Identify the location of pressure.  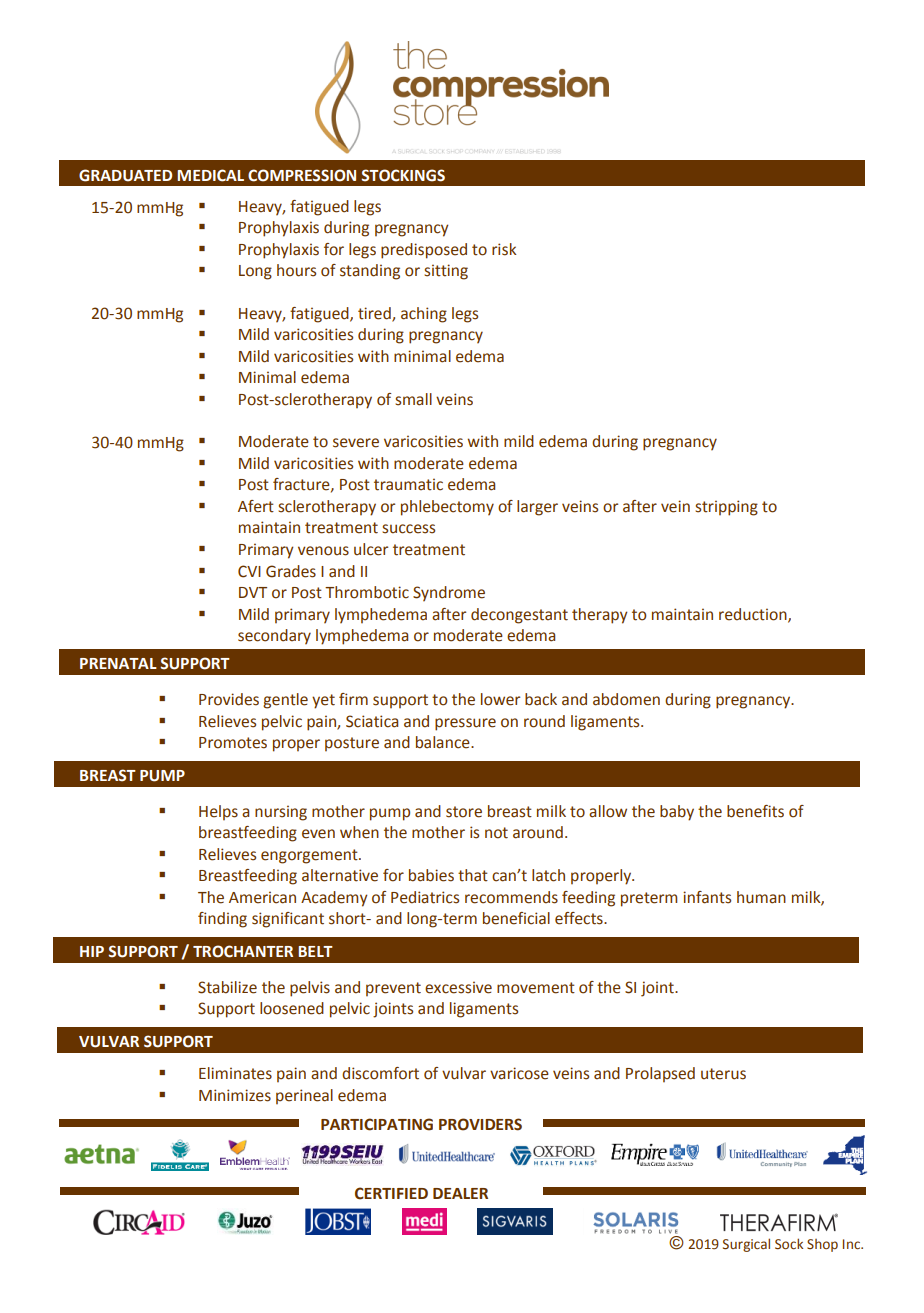
(465, 724).
